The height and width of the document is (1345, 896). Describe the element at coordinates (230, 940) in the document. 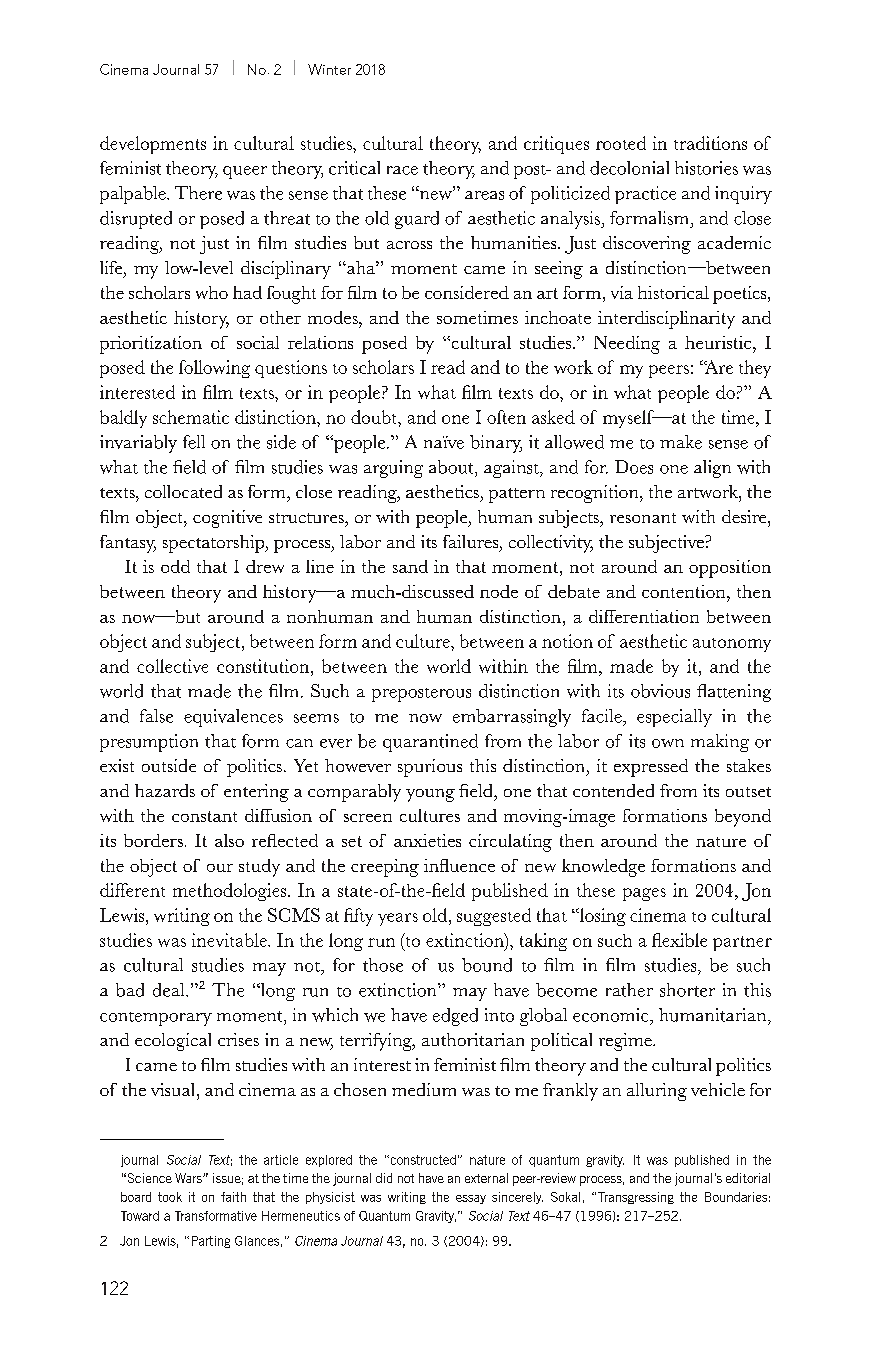

I see `inevitable` at that location.
